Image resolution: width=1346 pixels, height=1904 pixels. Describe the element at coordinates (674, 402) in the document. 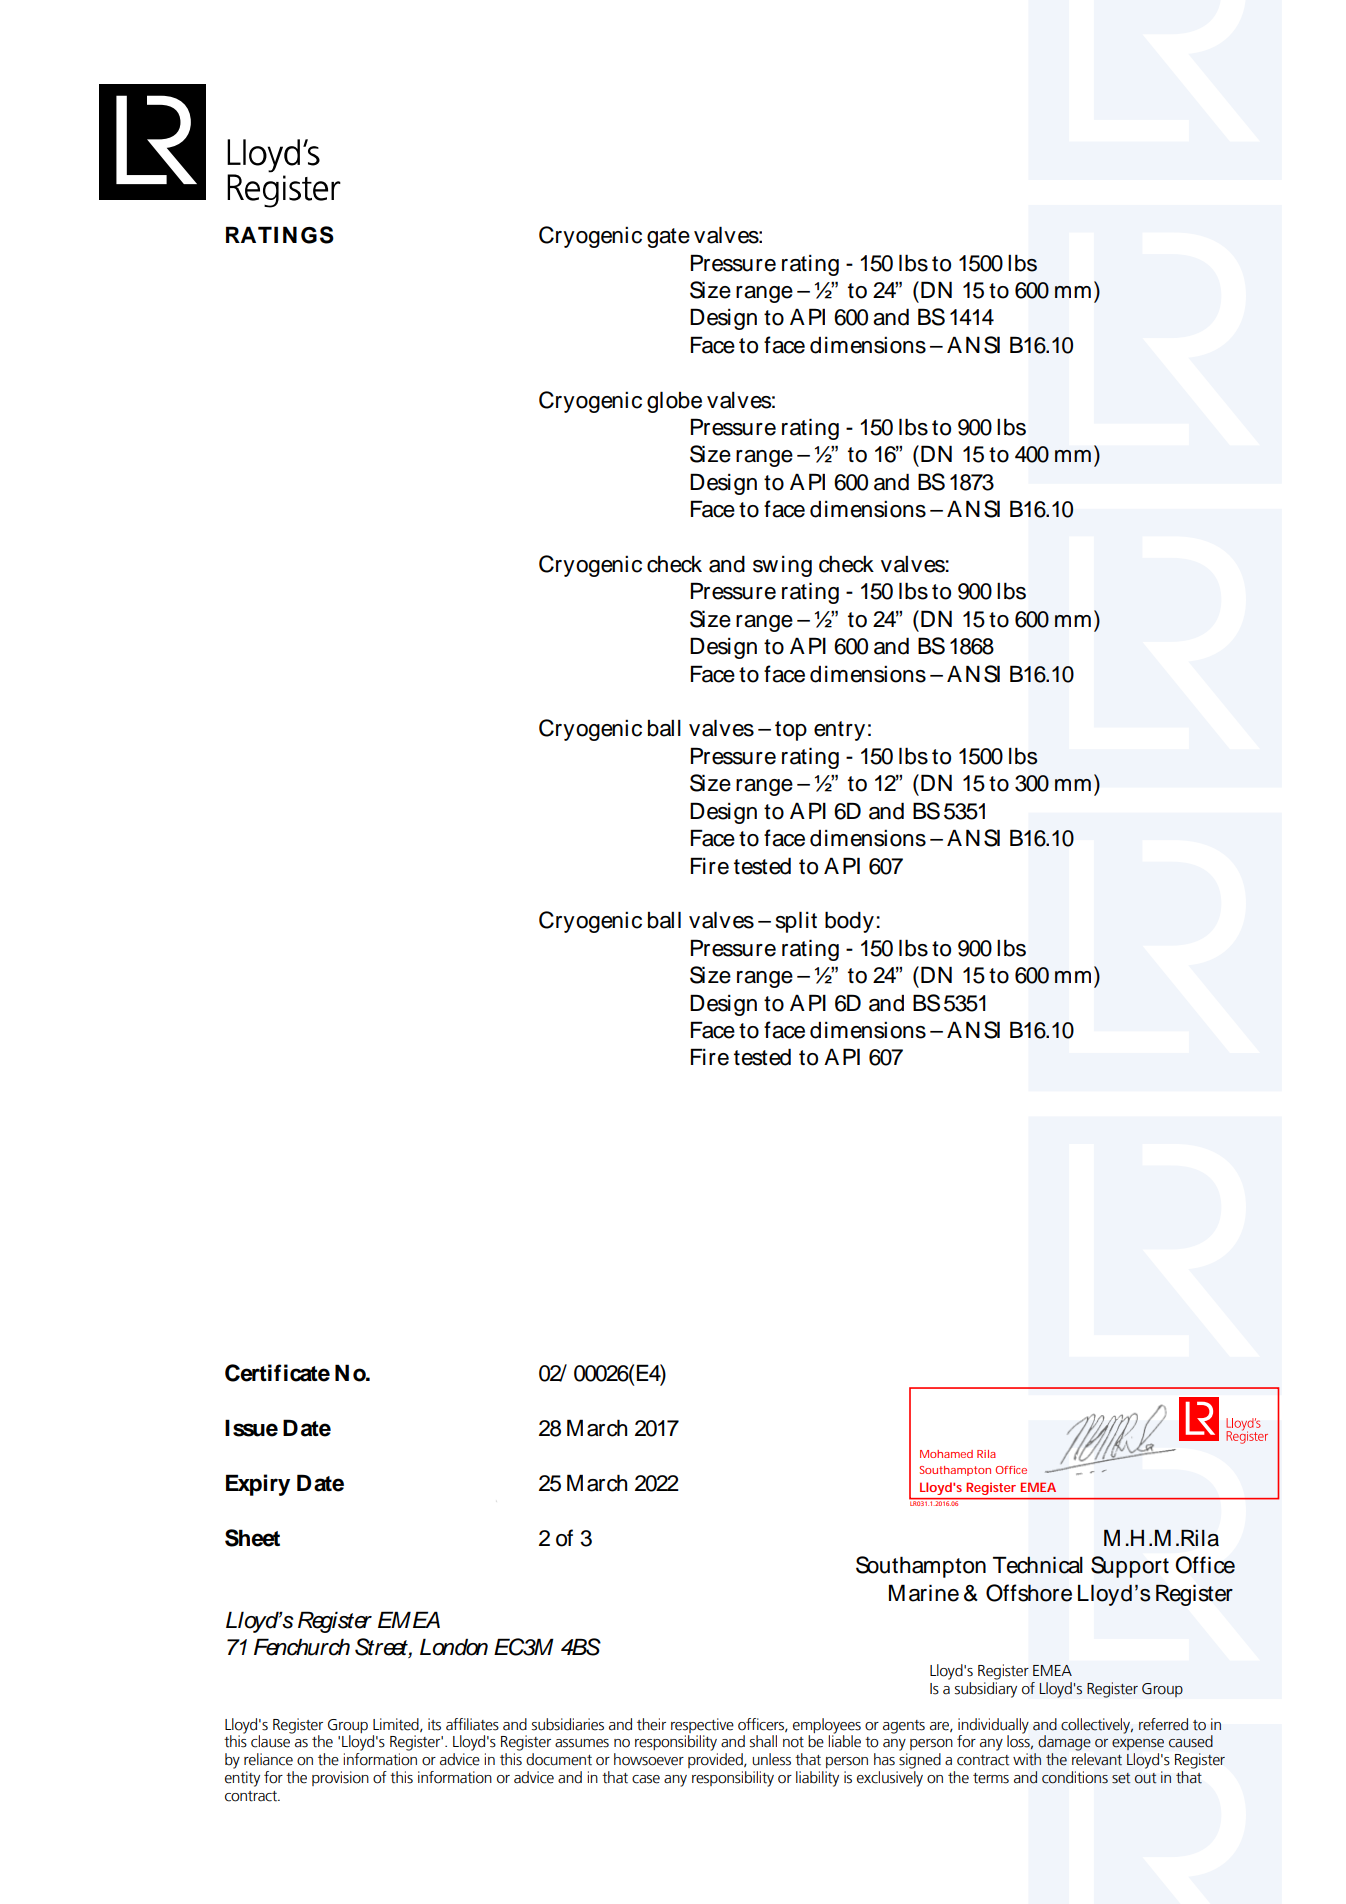

I see `globe` at that location.
